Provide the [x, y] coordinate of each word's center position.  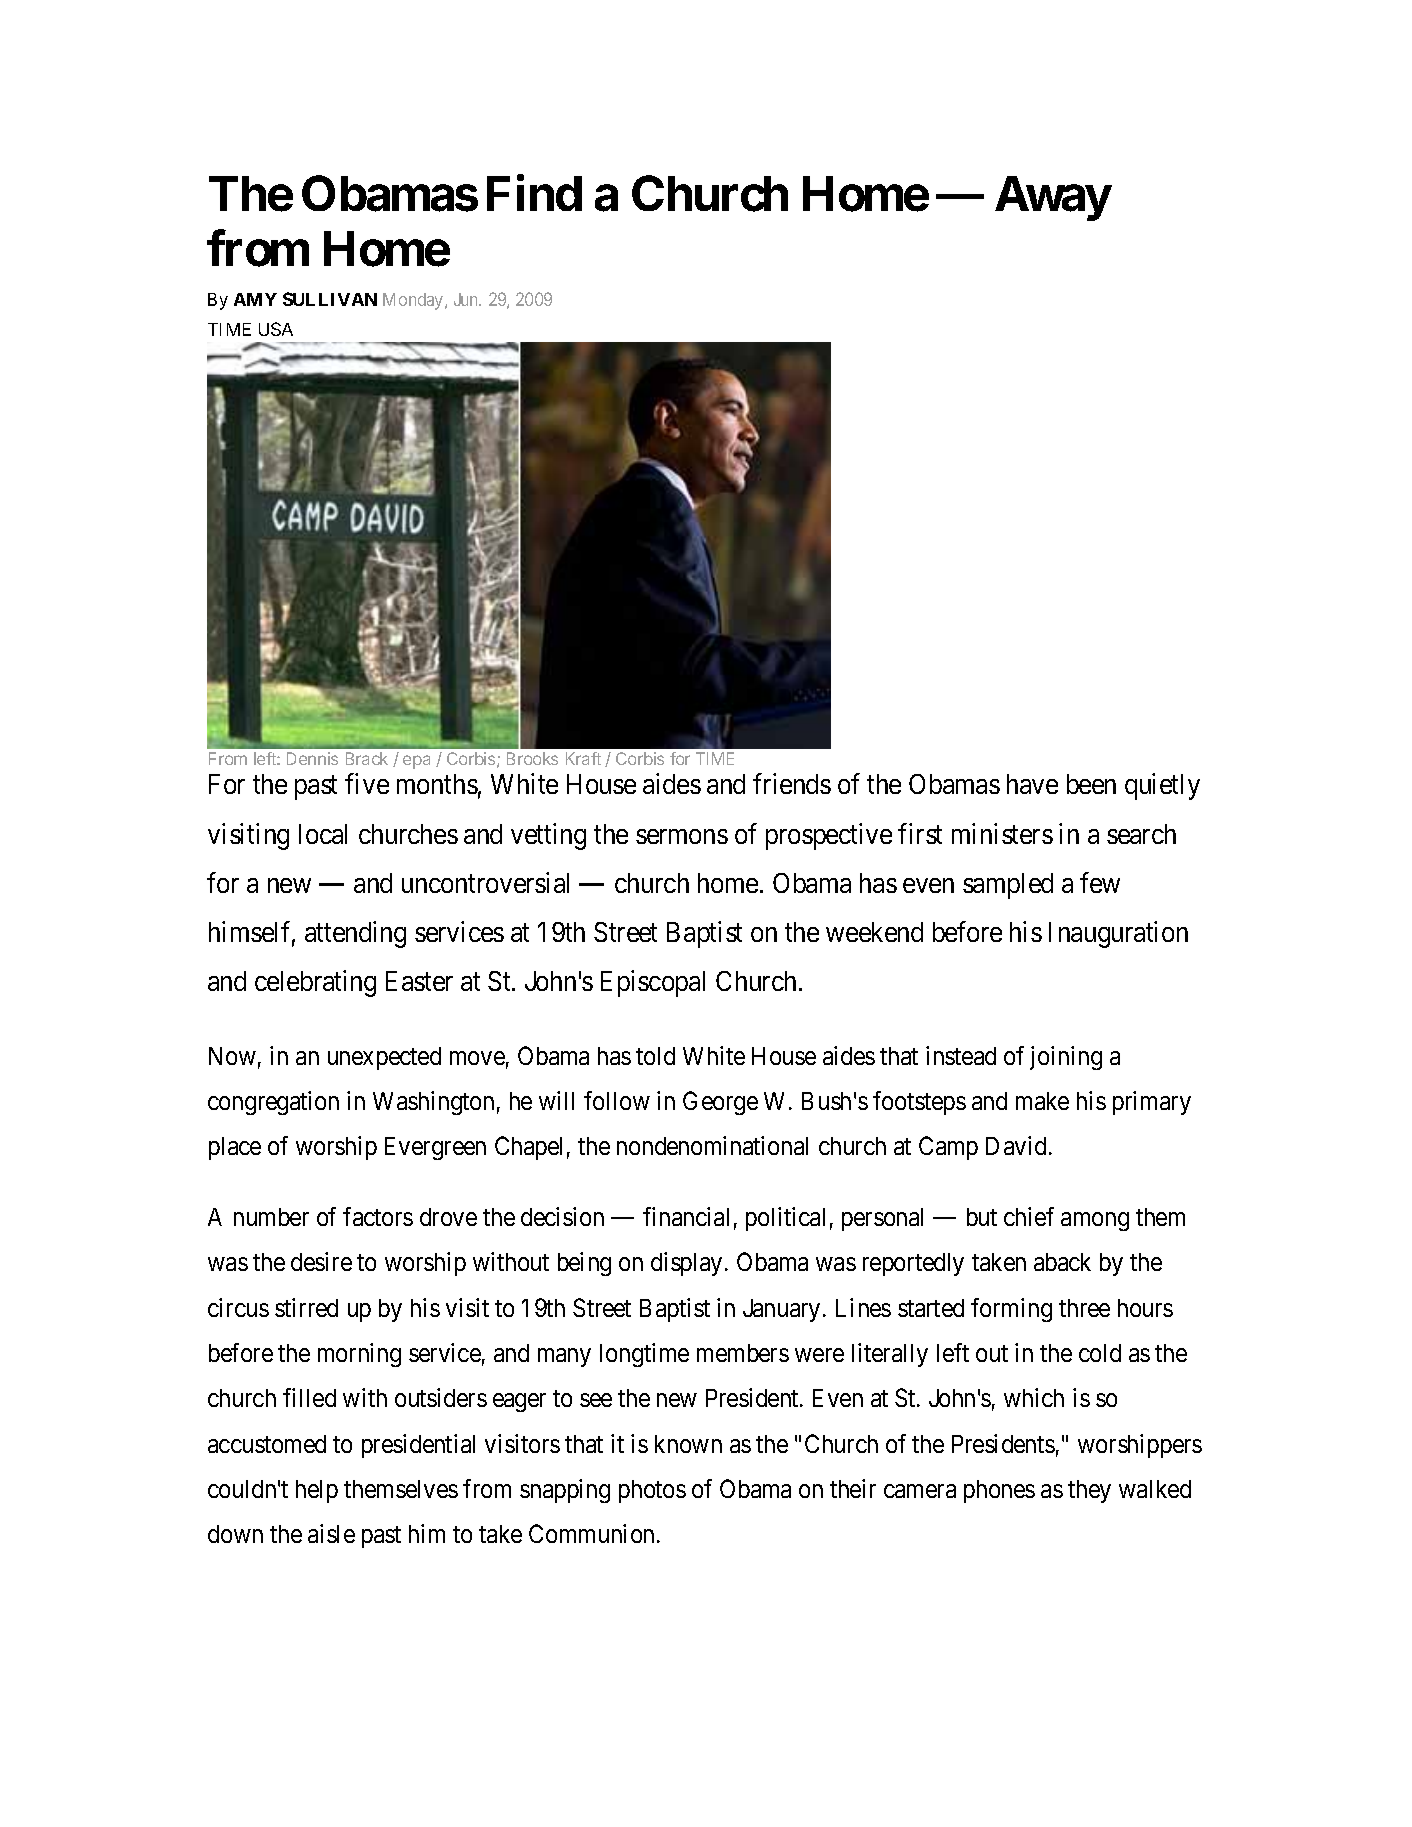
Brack [367, 758]
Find [534, 193]
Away [1052, 198]
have [1032, 784]
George [720, 1103]
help [317, 1491]
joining [1066, 1058]
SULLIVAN [330, 299]
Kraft [583, 758]
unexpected [384, 1058]
